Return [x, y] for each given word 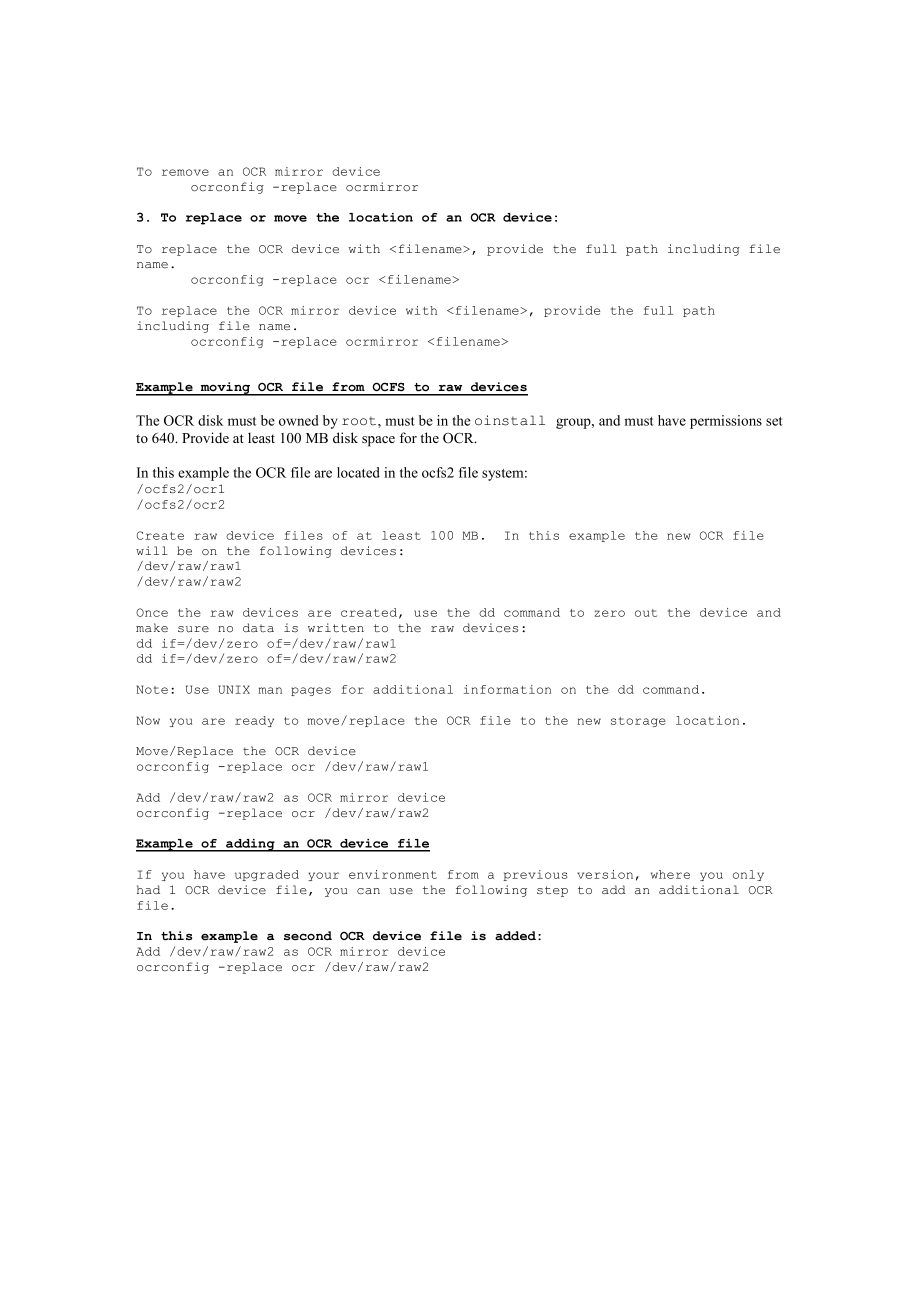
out [646, 613]
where [670, 874]
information [507, 689]
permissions [726, 422]
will [152, 550]
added [517, 936]
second [308, 936]
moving [226, 389]
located [358, 472]
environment [393, 874]
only [748, 875]
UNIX [234, 689]
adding [250, 845]
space [378, 441]
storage [638, 722]
